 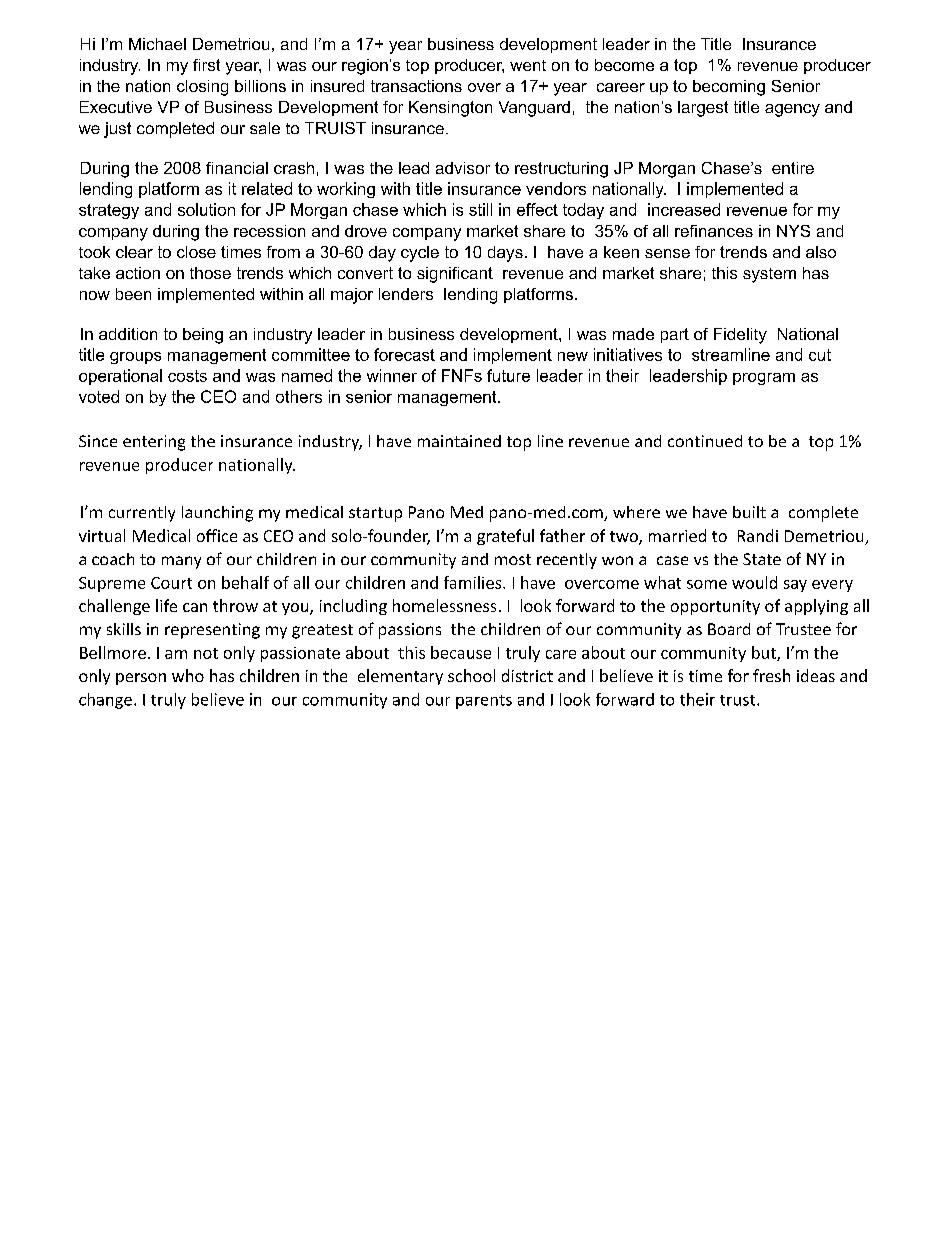 I want to click on future, so click(x=508, y=375).
